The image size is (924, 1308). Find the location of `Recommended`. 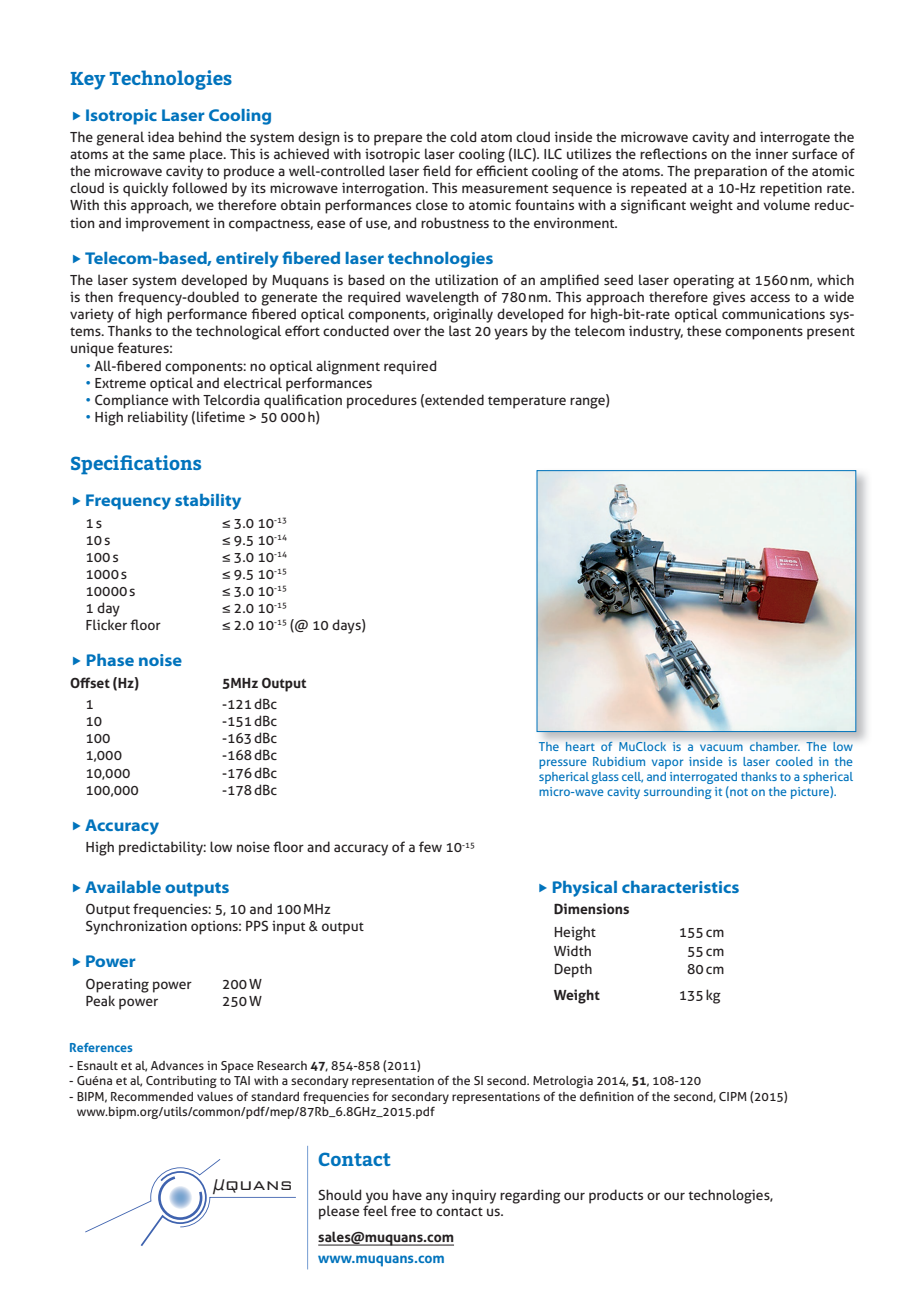

Recommended is located at coordinates (152, 1096).
